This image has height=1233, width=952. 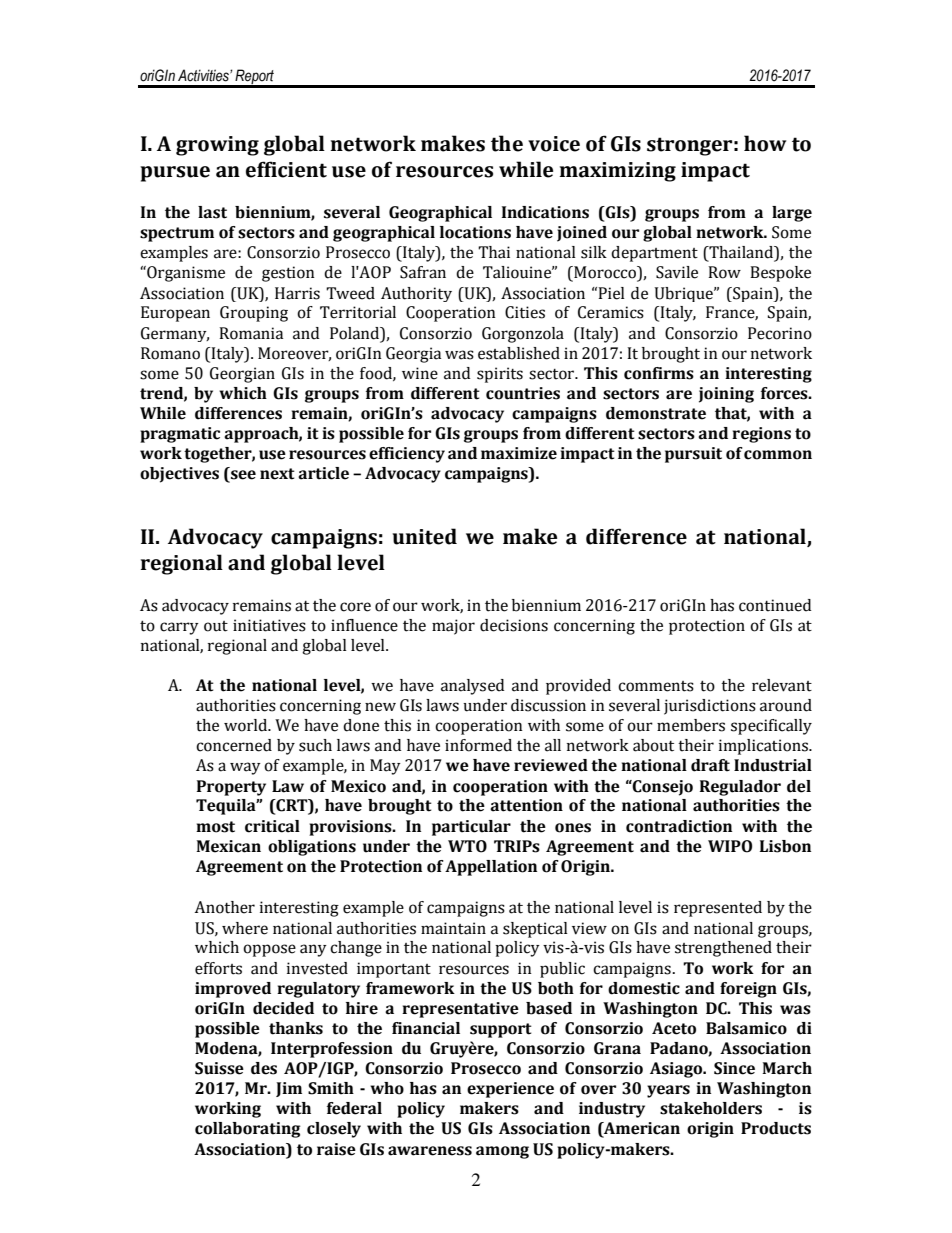 What do you see at coordinates (519, 453) in the image?
I see `maximize` at bounding box center [519, 453].
